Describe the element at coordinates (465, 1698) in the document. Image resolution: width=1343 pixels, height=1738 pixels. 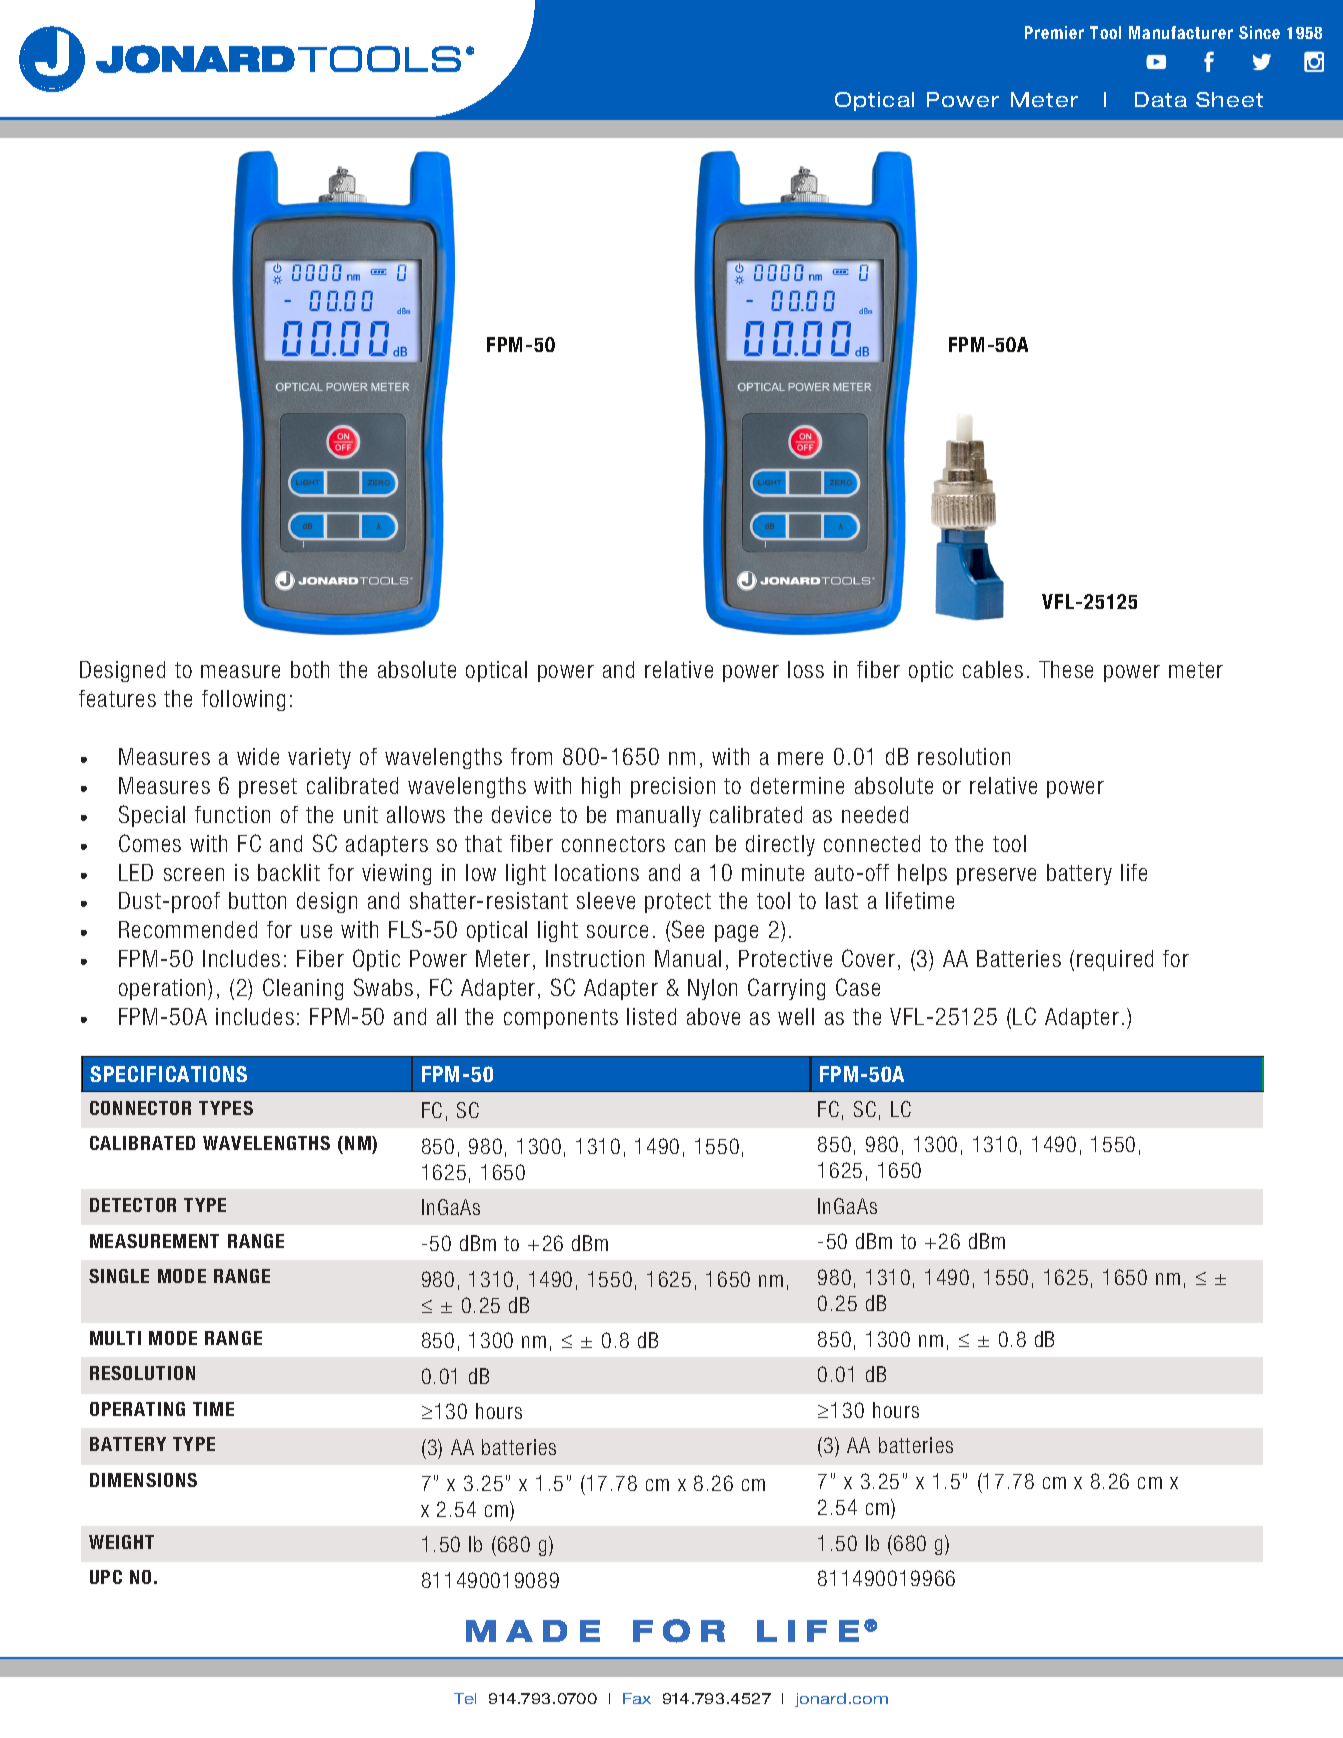
I see `Tel` at that location.
